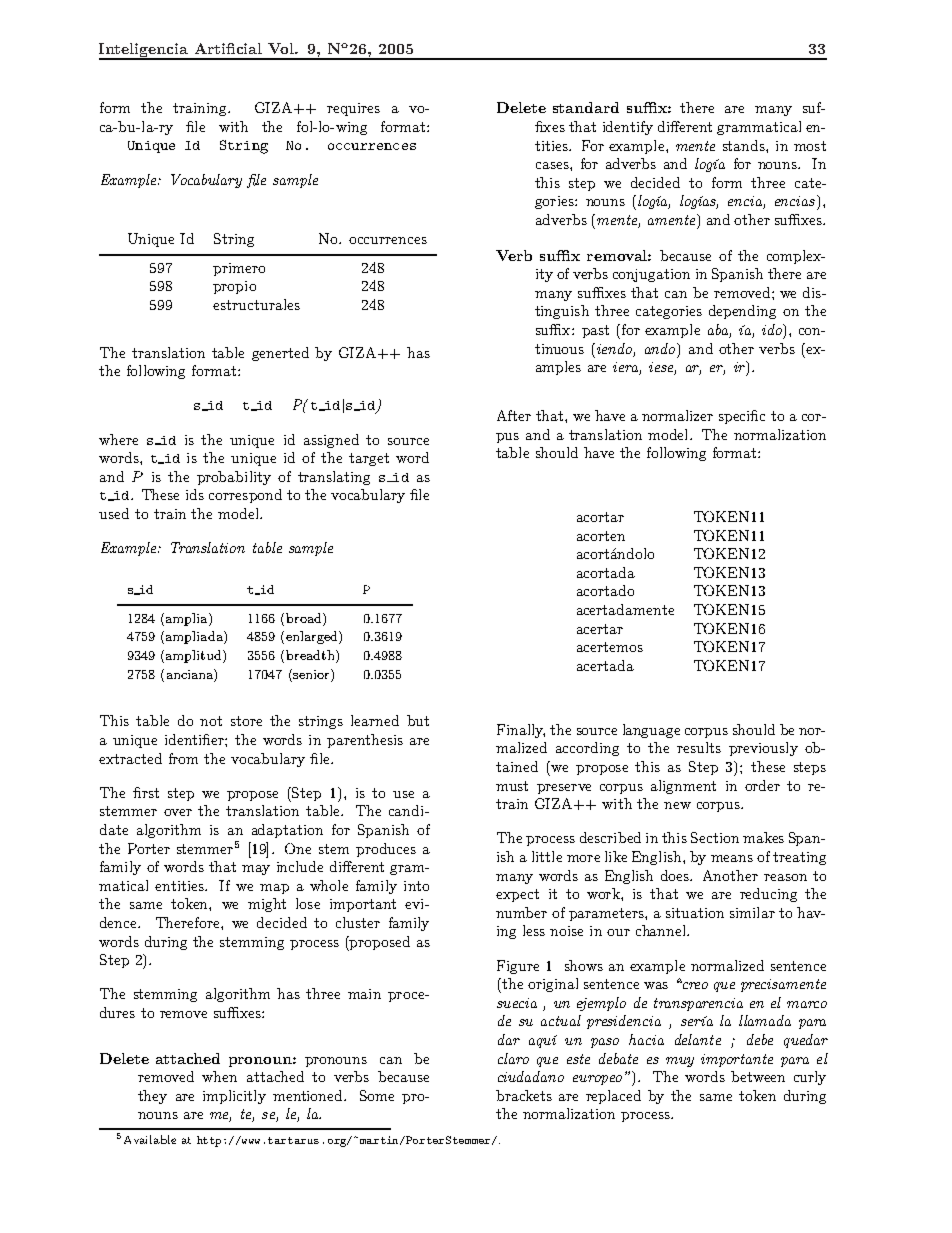 The width and height of the screenshot is (952, 1233). I want to click on when, so click(219, 1076).
